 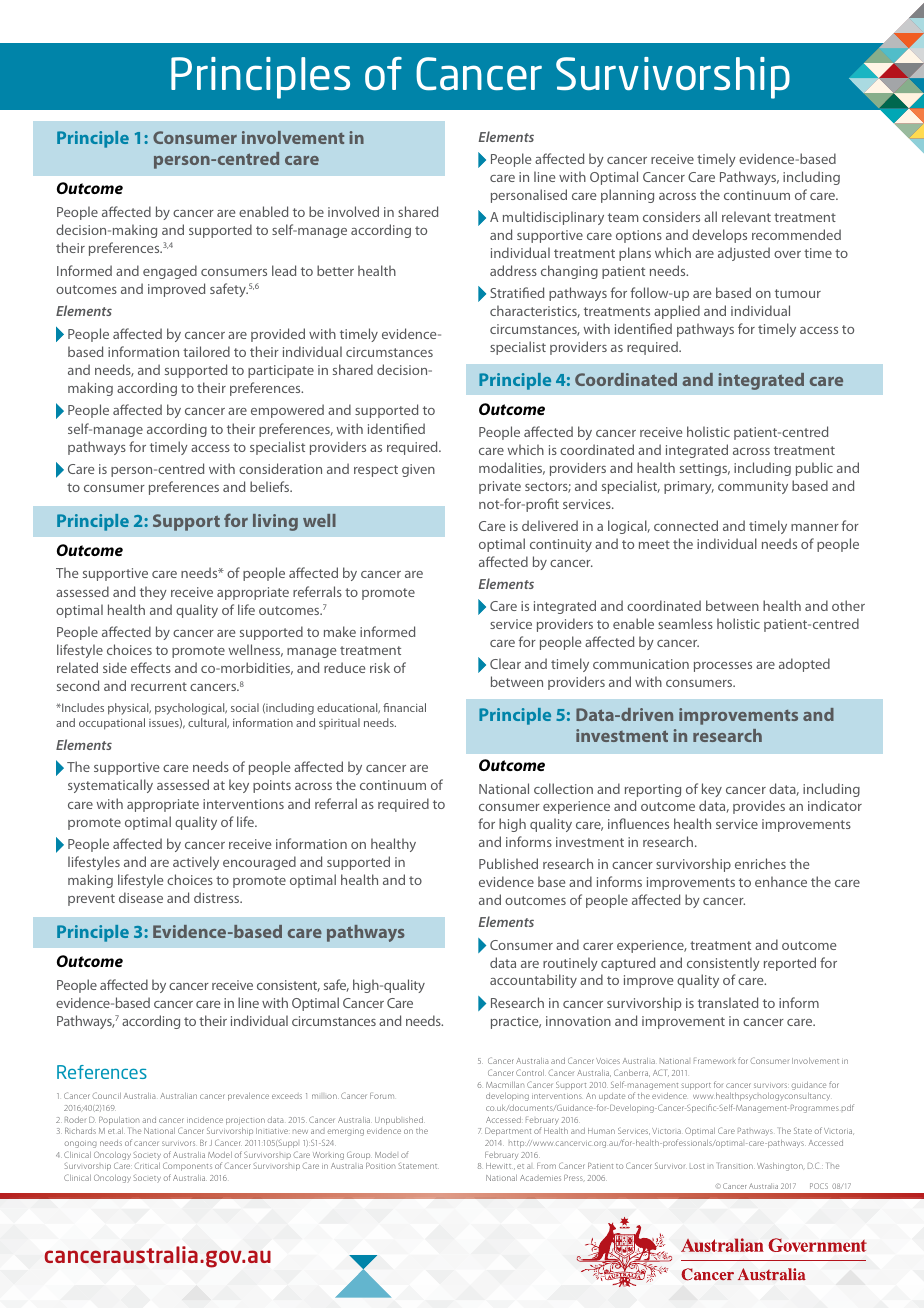 I want to click on address, so click(x=513, y=270).
